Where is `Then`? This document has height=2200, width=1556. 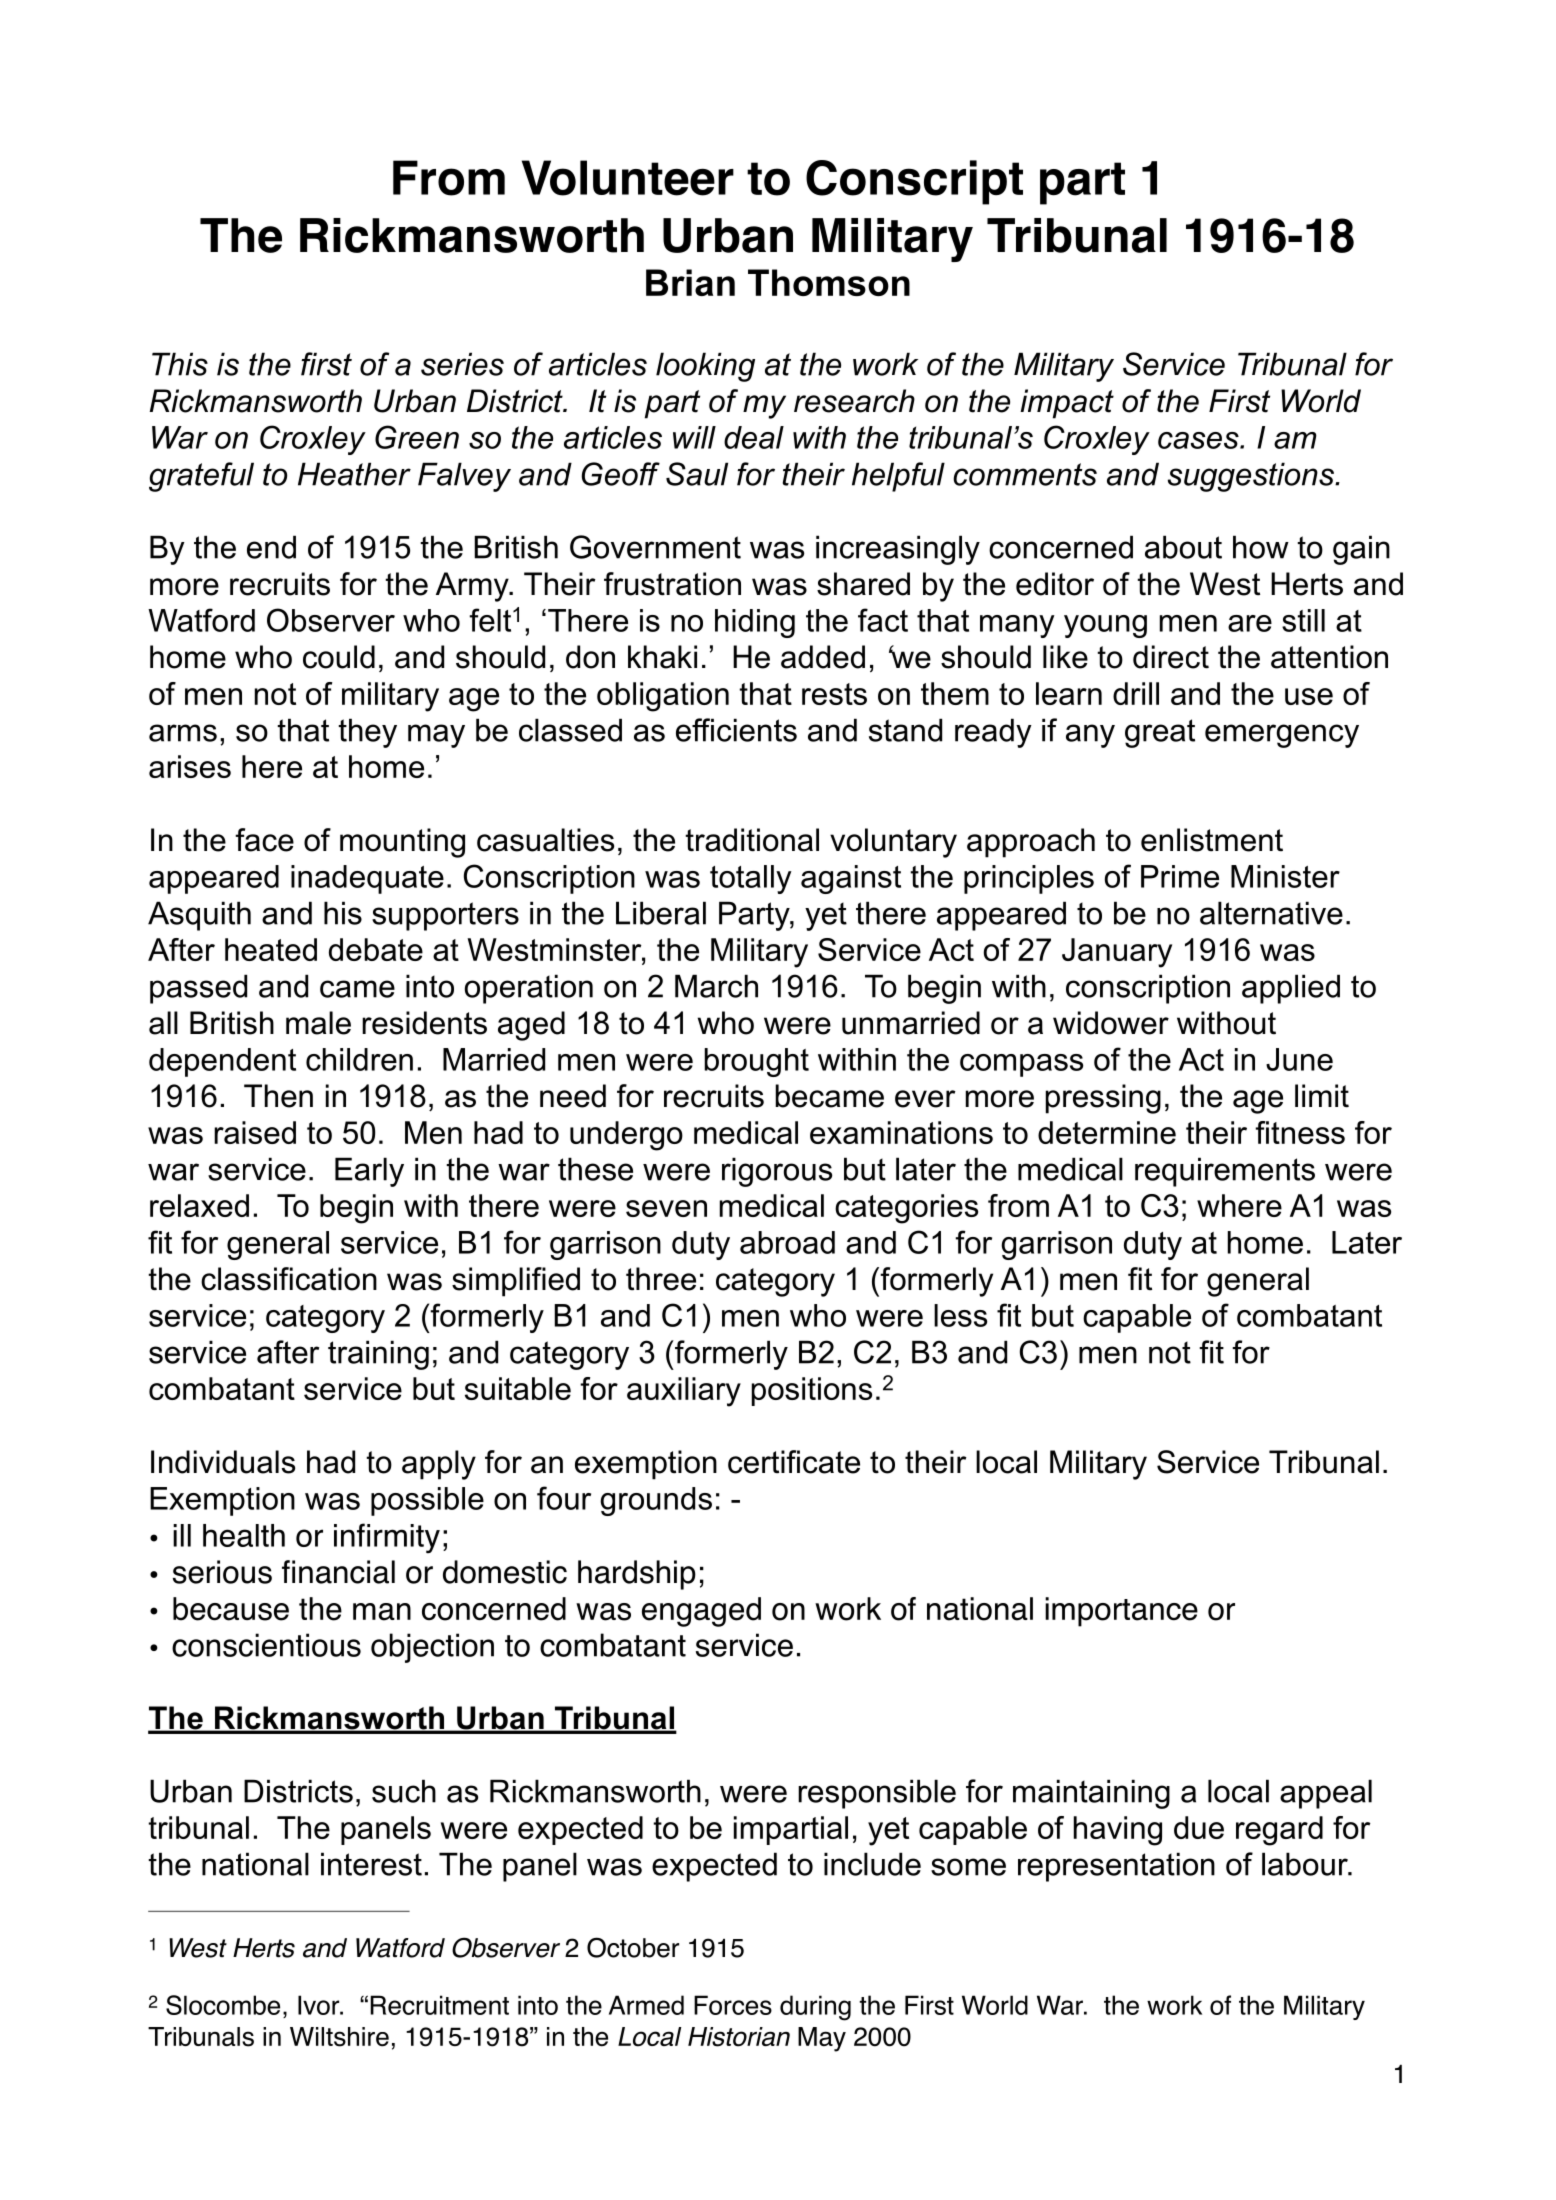
Then is located at coordinates (278, 1096).
